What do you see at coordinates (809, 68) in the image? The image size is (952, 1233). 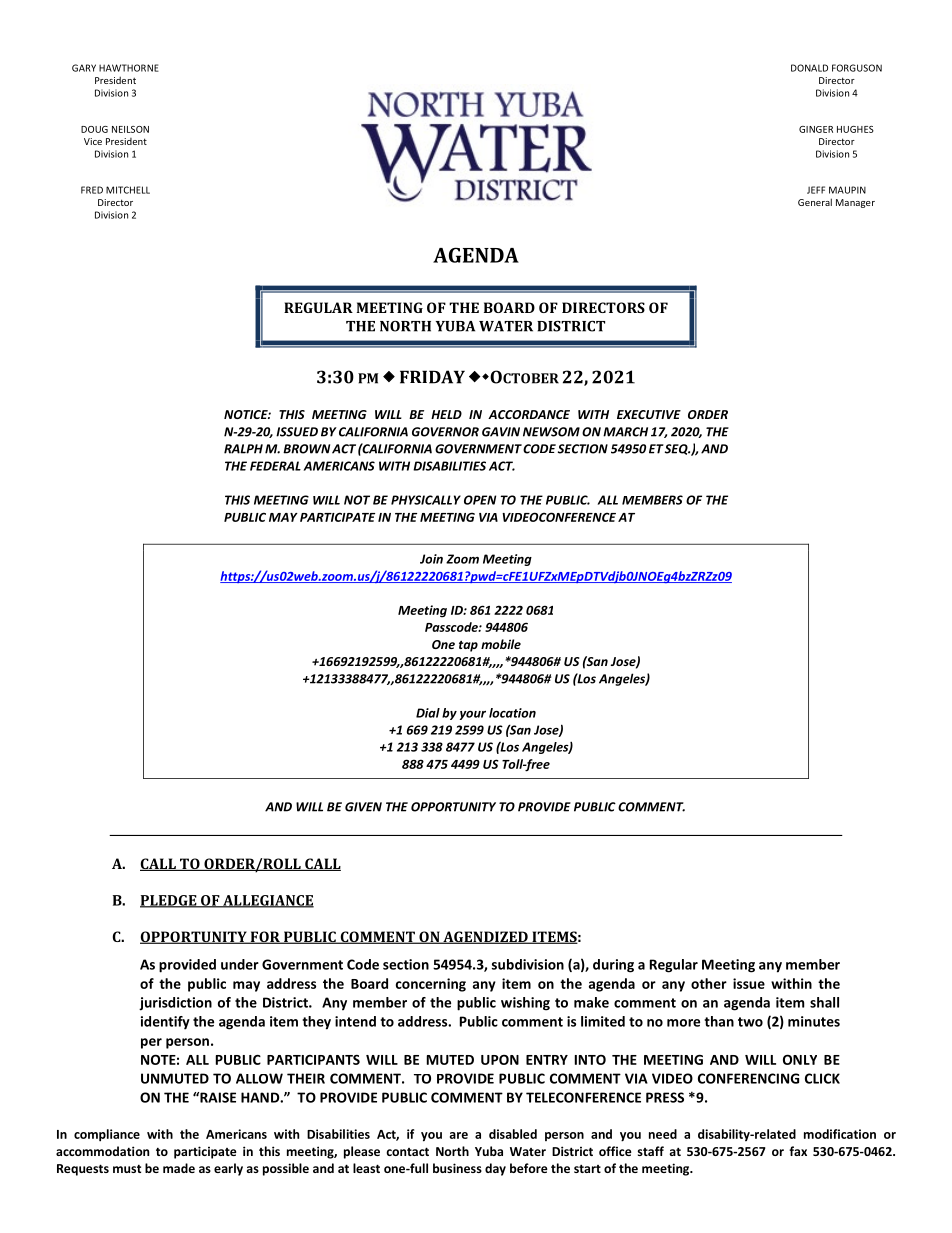 I see `DONALD` at bounding box center [809, 68].
